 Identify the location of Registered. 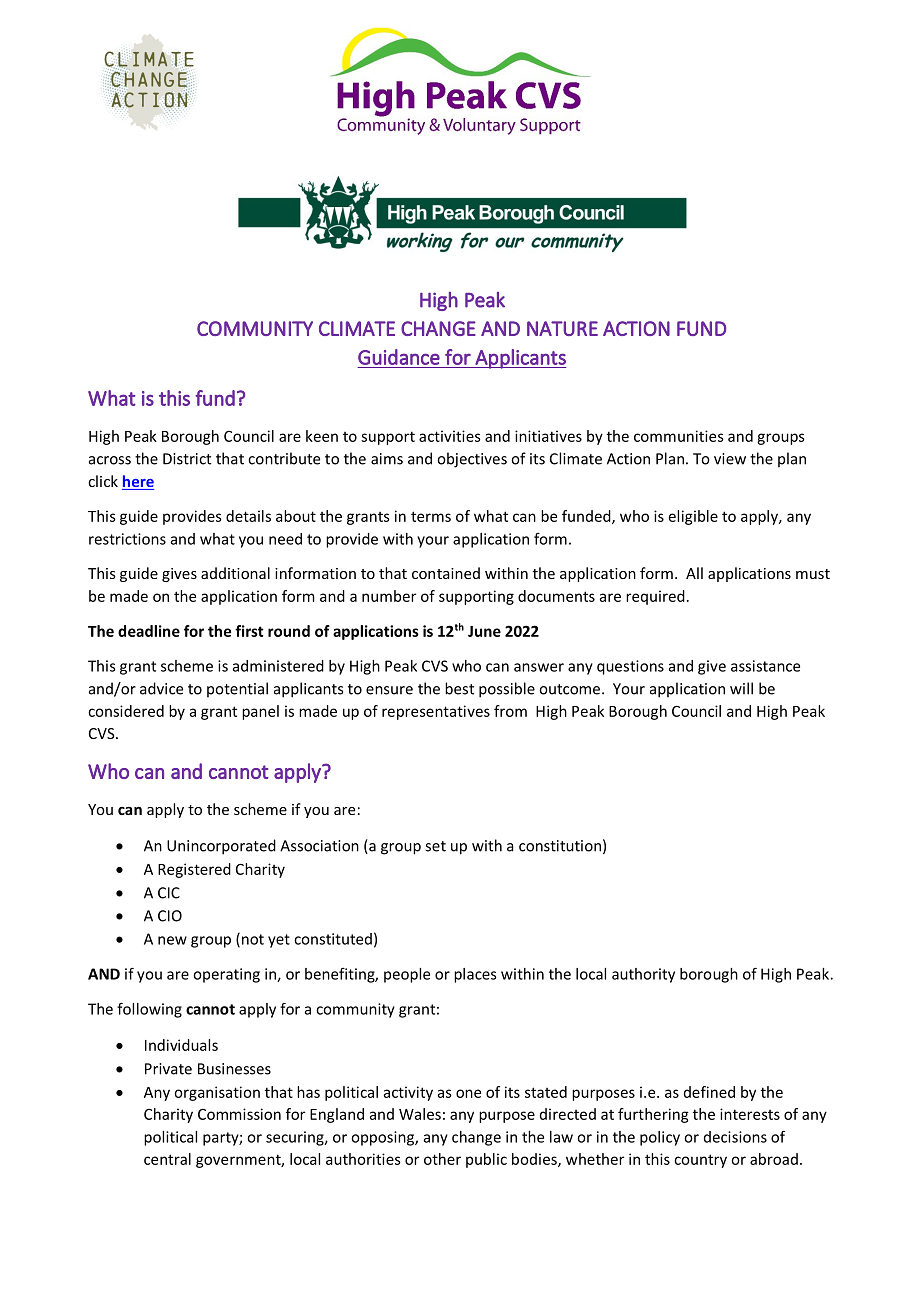
(194, 870).
